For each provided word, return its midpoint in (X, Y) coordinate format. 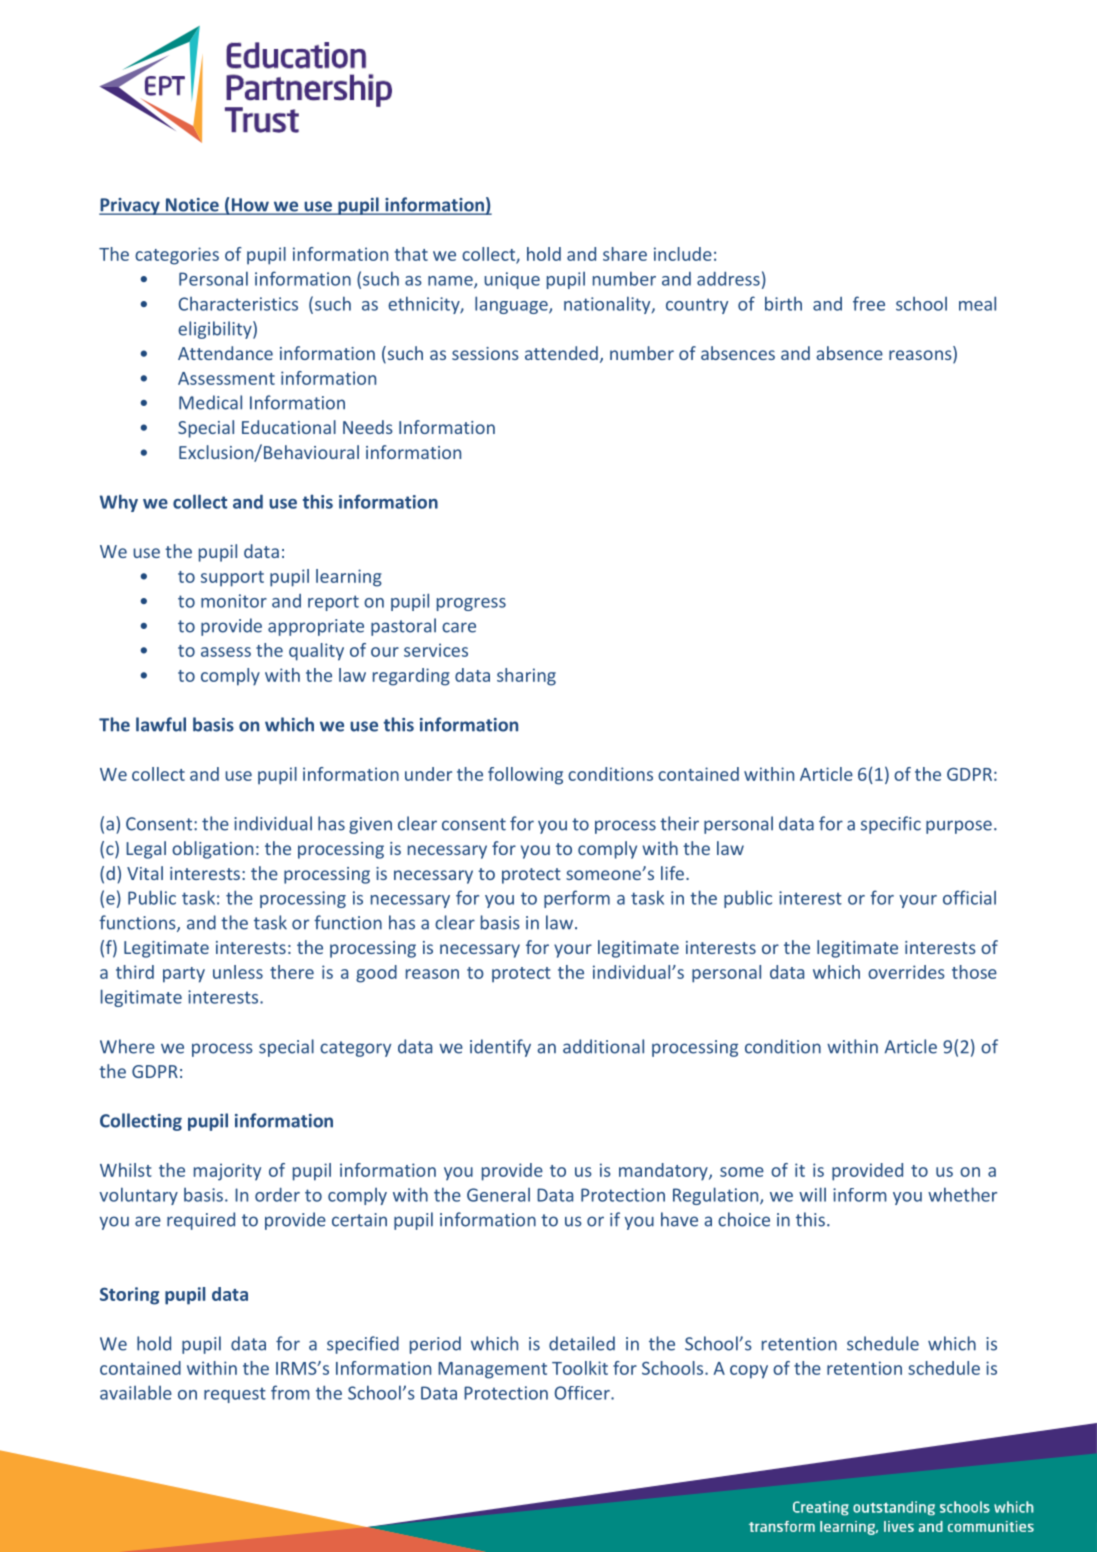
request (235, 1395)
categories (177, 256)
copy (749, 1372)
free (869, 303)
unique (512, 280)
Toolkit (580, 1368)
